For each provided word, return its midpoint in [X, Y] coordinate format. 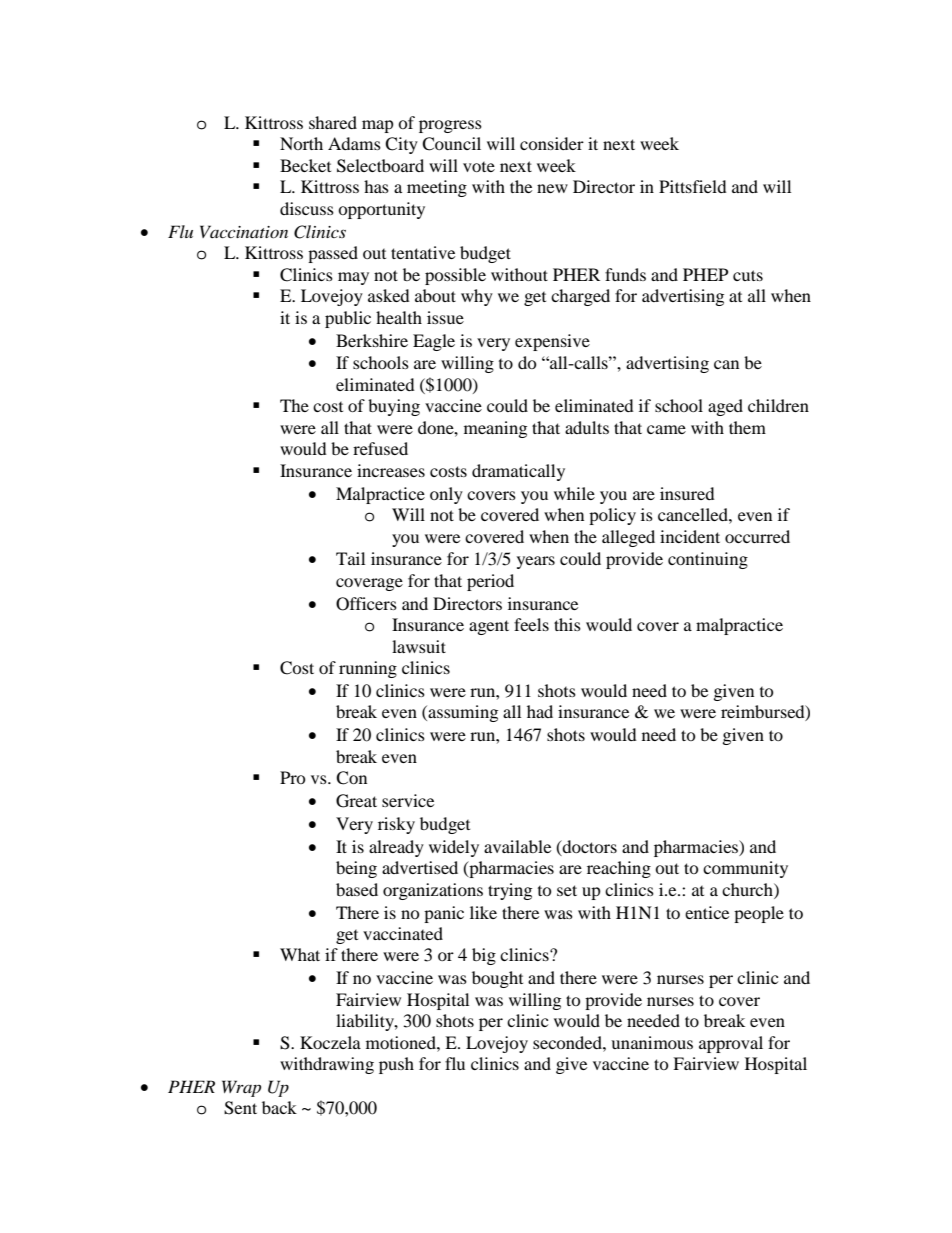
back [279, 1107]
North [301, 143]
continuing [708, 560]
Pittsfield [693, 186]
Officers [366, 604]
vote [479, 167]
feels [531, 624]
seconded [568, 1042]
